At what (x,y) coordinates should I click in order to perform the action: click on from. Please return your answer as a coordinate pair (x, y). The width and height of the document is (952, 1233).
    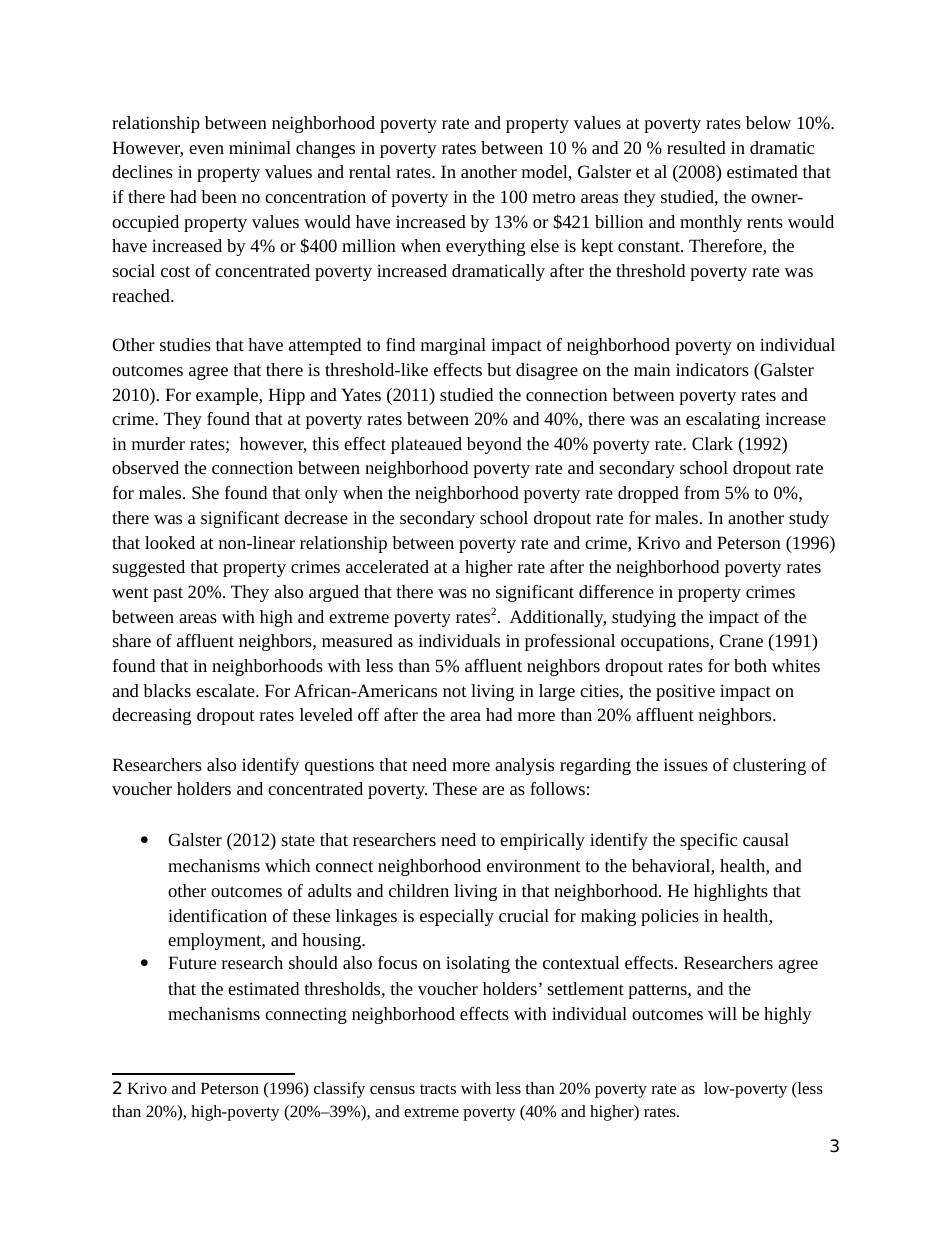
    Looking at the image, I should click on (702, 492).
